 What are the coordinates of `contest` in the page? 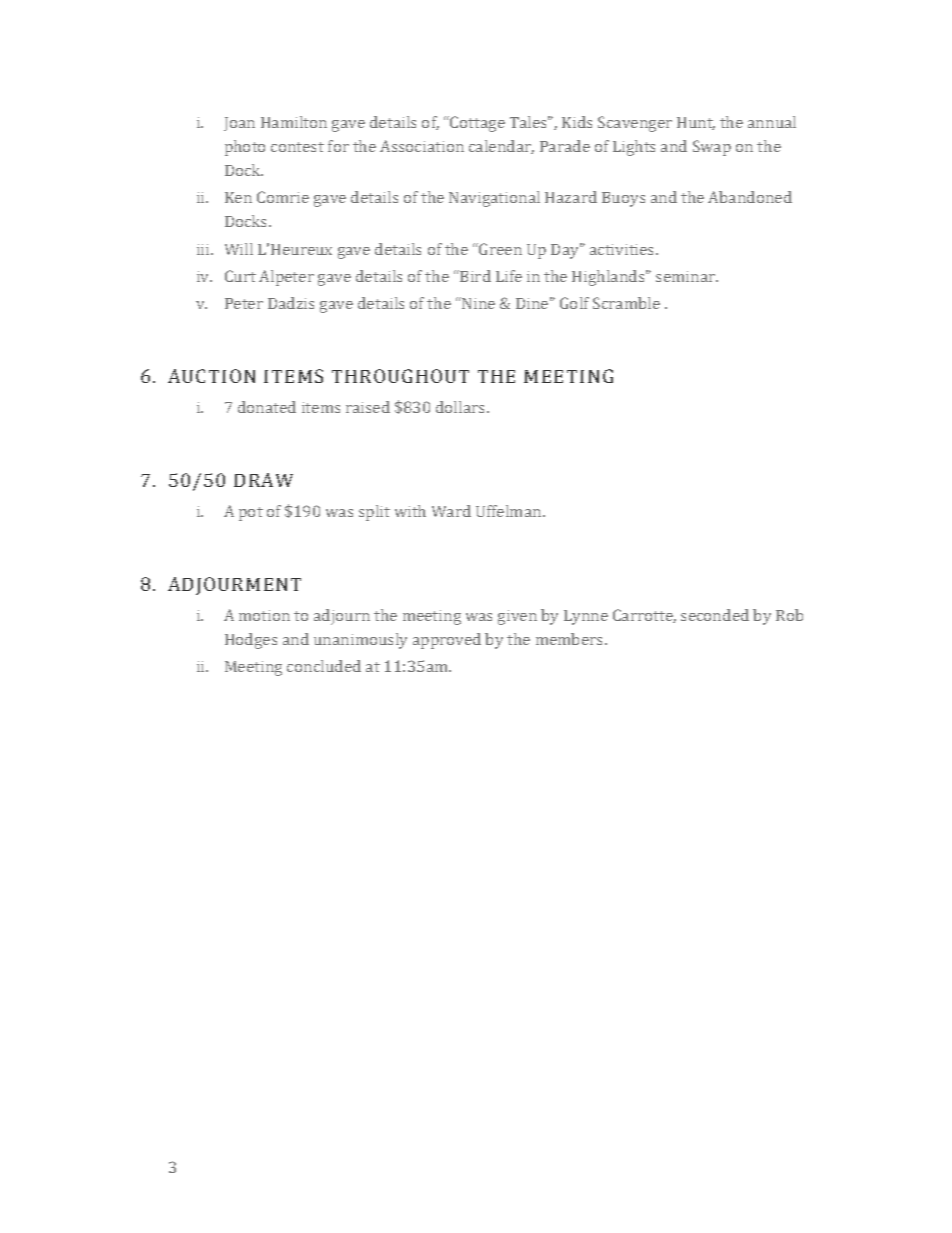 It's located at (297, 147).
